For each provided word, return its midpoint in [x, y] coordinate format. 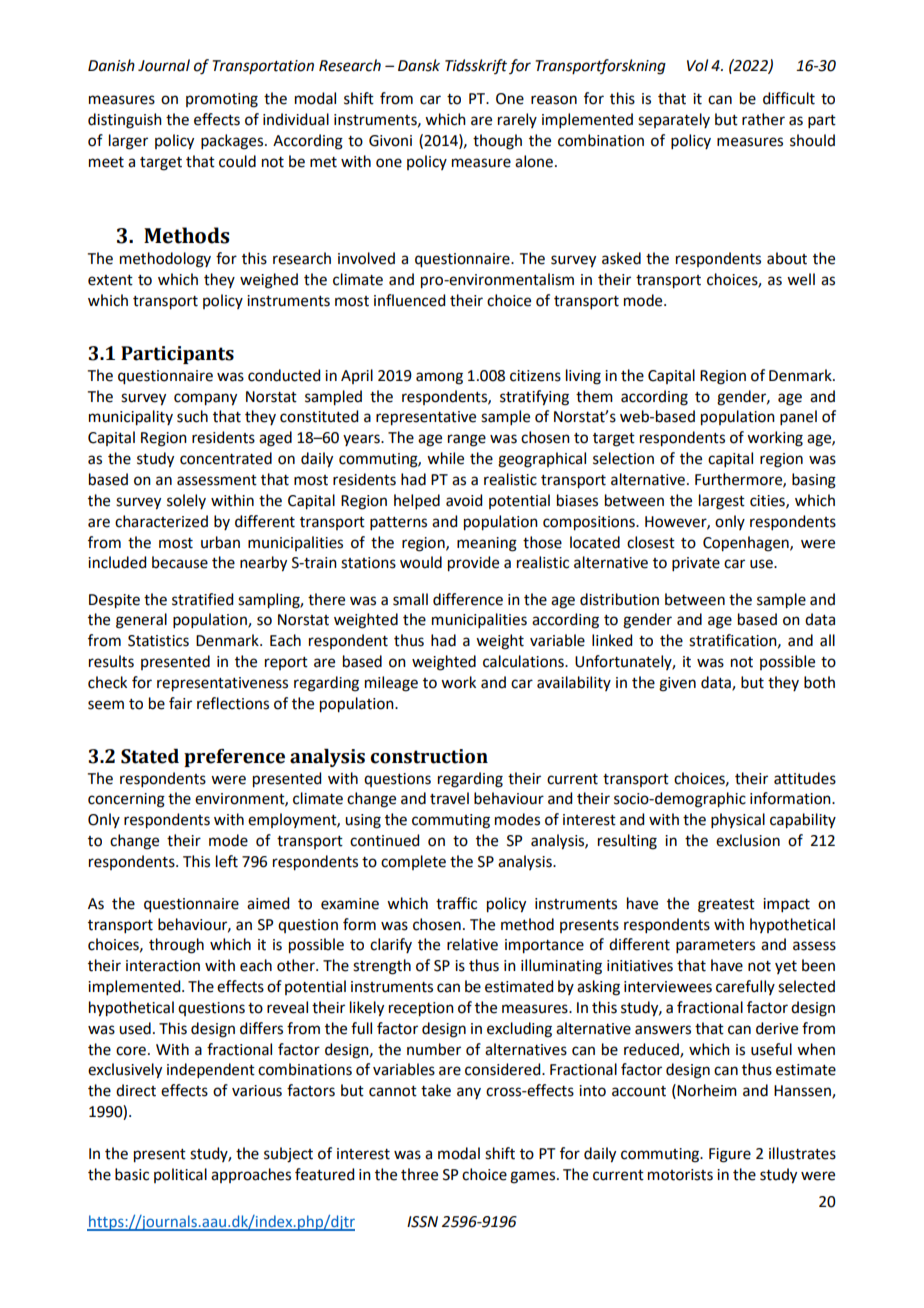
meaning [487, 544]
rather [763, 119]
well [801, 279]
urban [220, 542]
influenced [409, 300]
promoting [222, 100]
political [180, 1175]
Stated [150, 756]
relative [472, 944]
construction [429, 756]
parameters [715, 946]
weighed [269, 281]
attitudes [805, 778]
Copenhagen [747, 544]
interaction [163, 966]
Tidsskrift [476, 66]
